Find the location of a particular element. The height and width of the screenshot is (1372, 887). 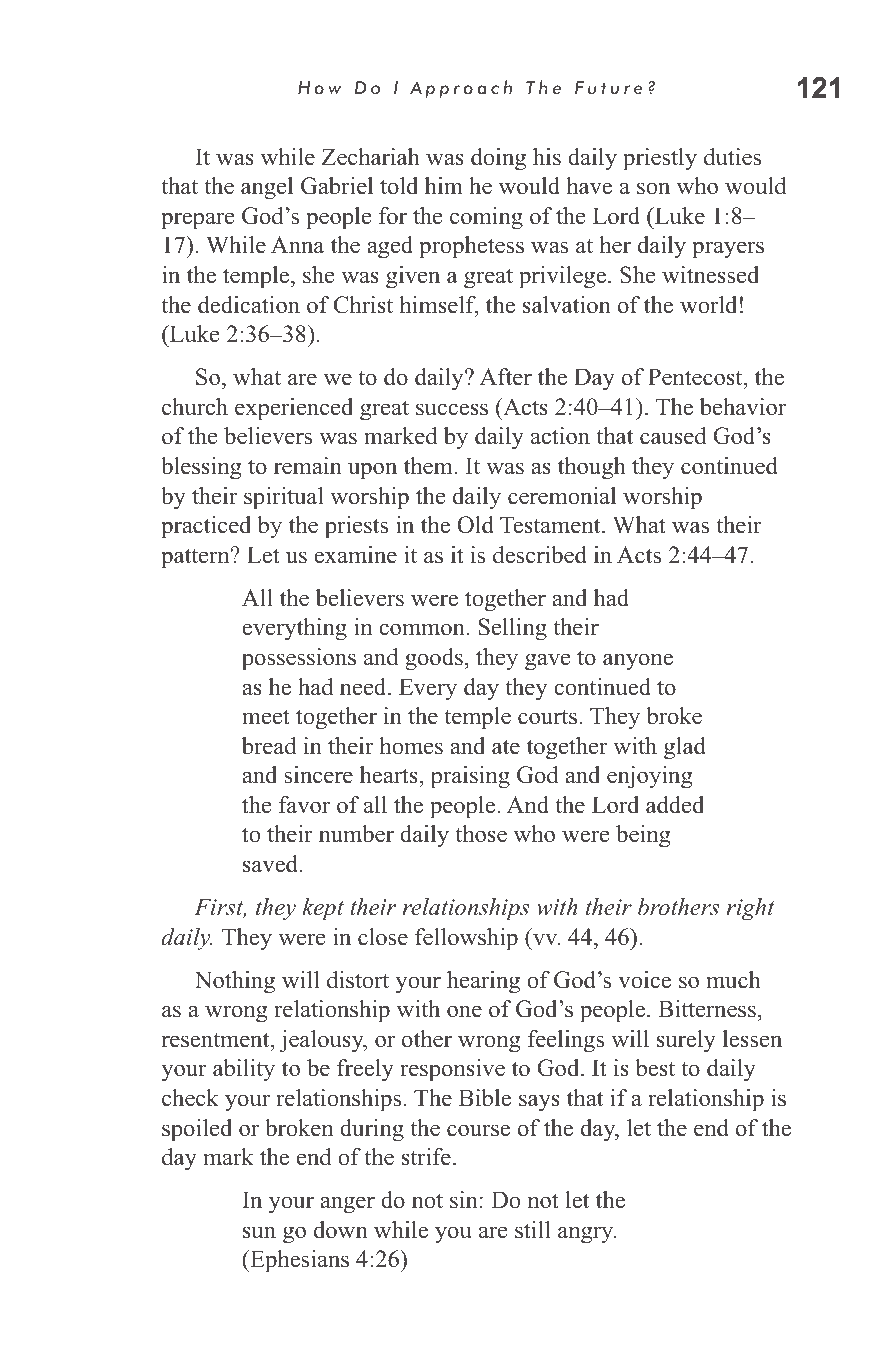

coming is located at coordinates (486, 218).
